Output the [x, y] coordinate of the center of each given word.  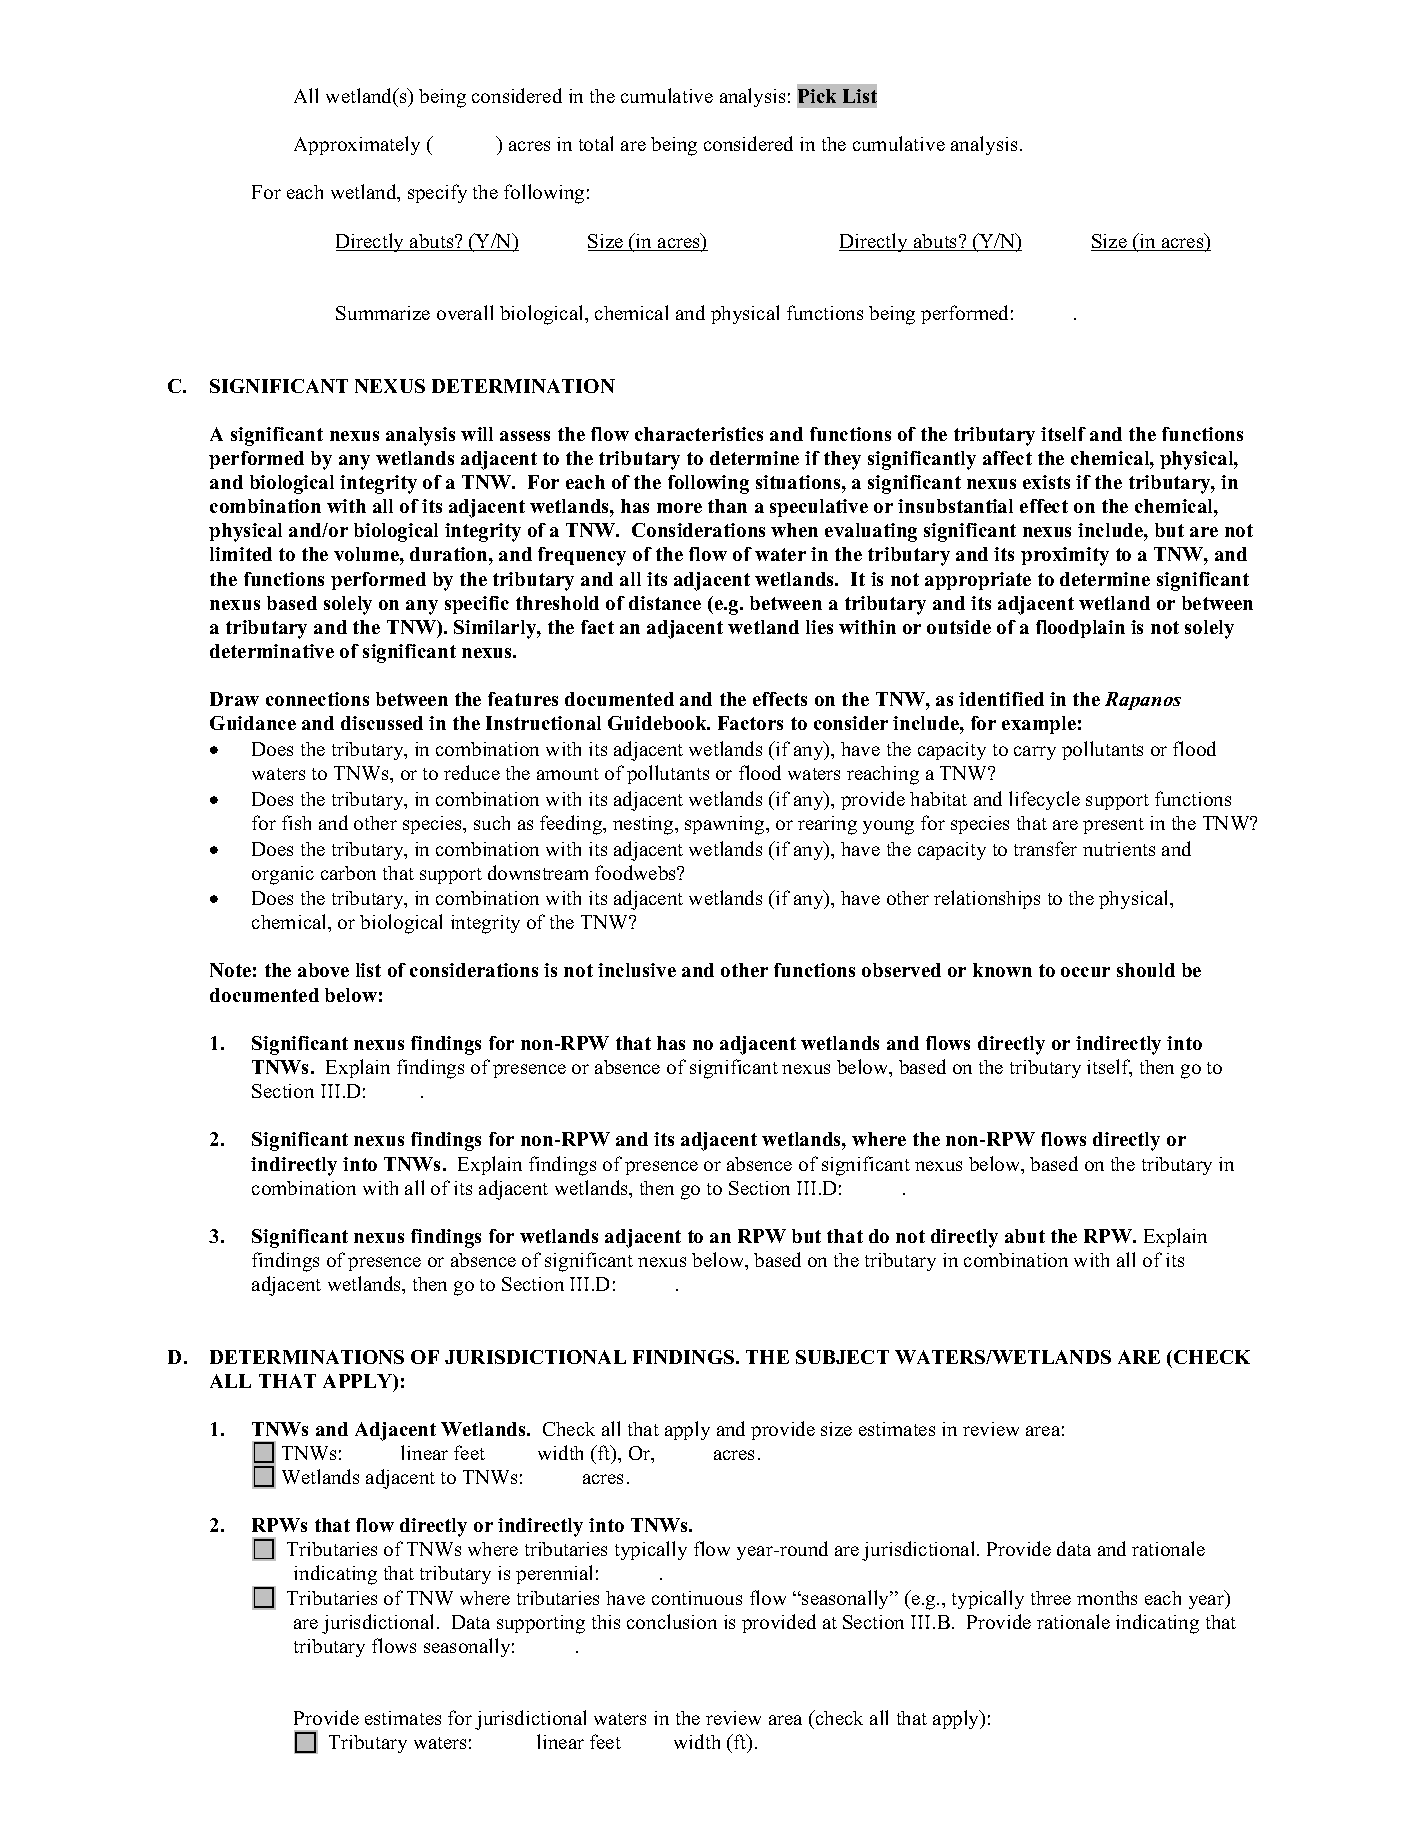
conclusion [672, 1621]
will [477, 434]
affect [1007, 458]
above [323, 970]
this [606, 1622]
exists [1046, 482]
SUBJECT [842, 1357]
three [1051, 1598]
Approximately [357, 145]
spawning [726, 825]
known [1002, 970]
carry [1035, 753]
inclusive [637, 970]
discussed [382, 723]
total [596, 143]
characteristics [699, 434]
